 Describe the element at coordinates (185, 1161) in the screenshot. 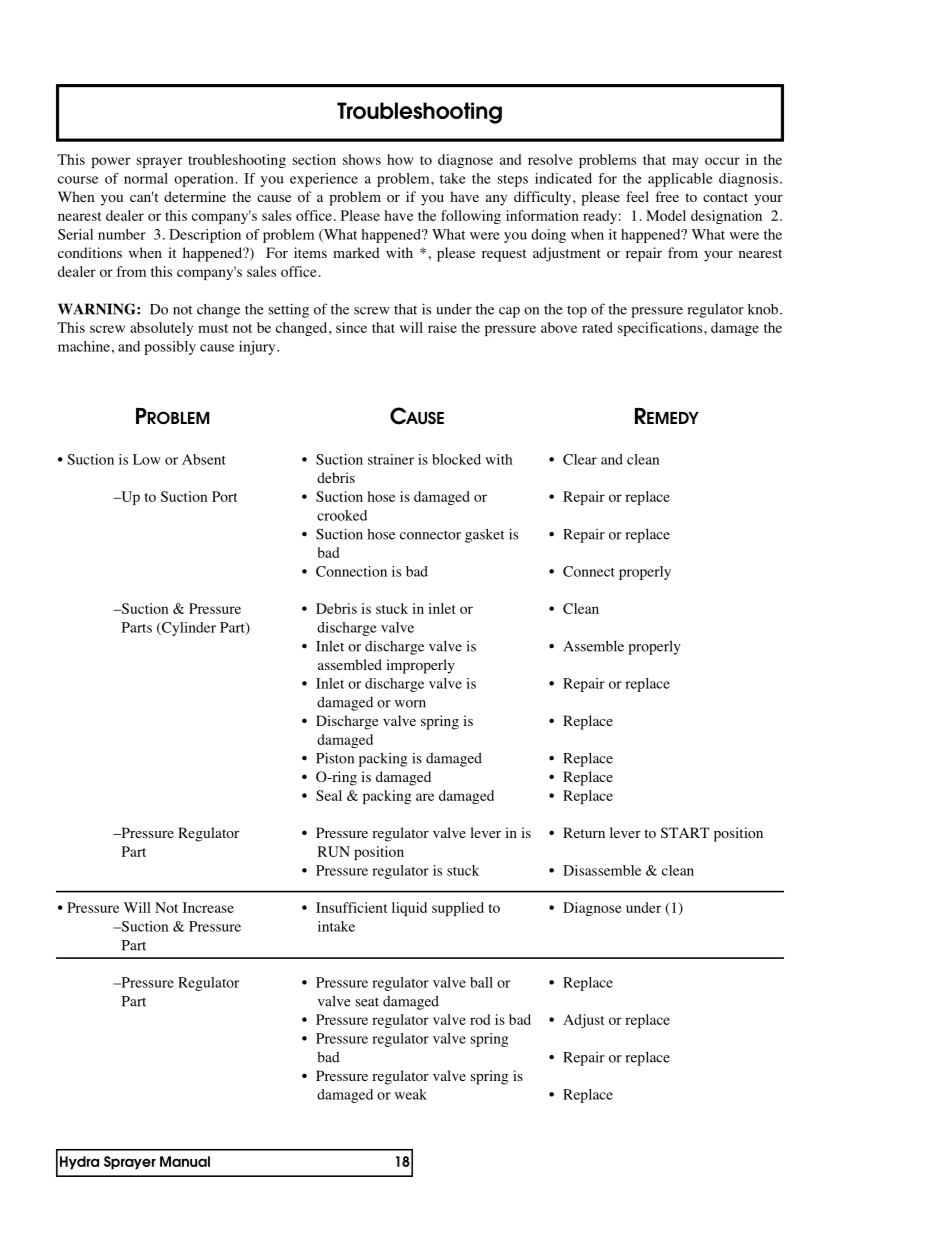

I see `Manual` at that location.
